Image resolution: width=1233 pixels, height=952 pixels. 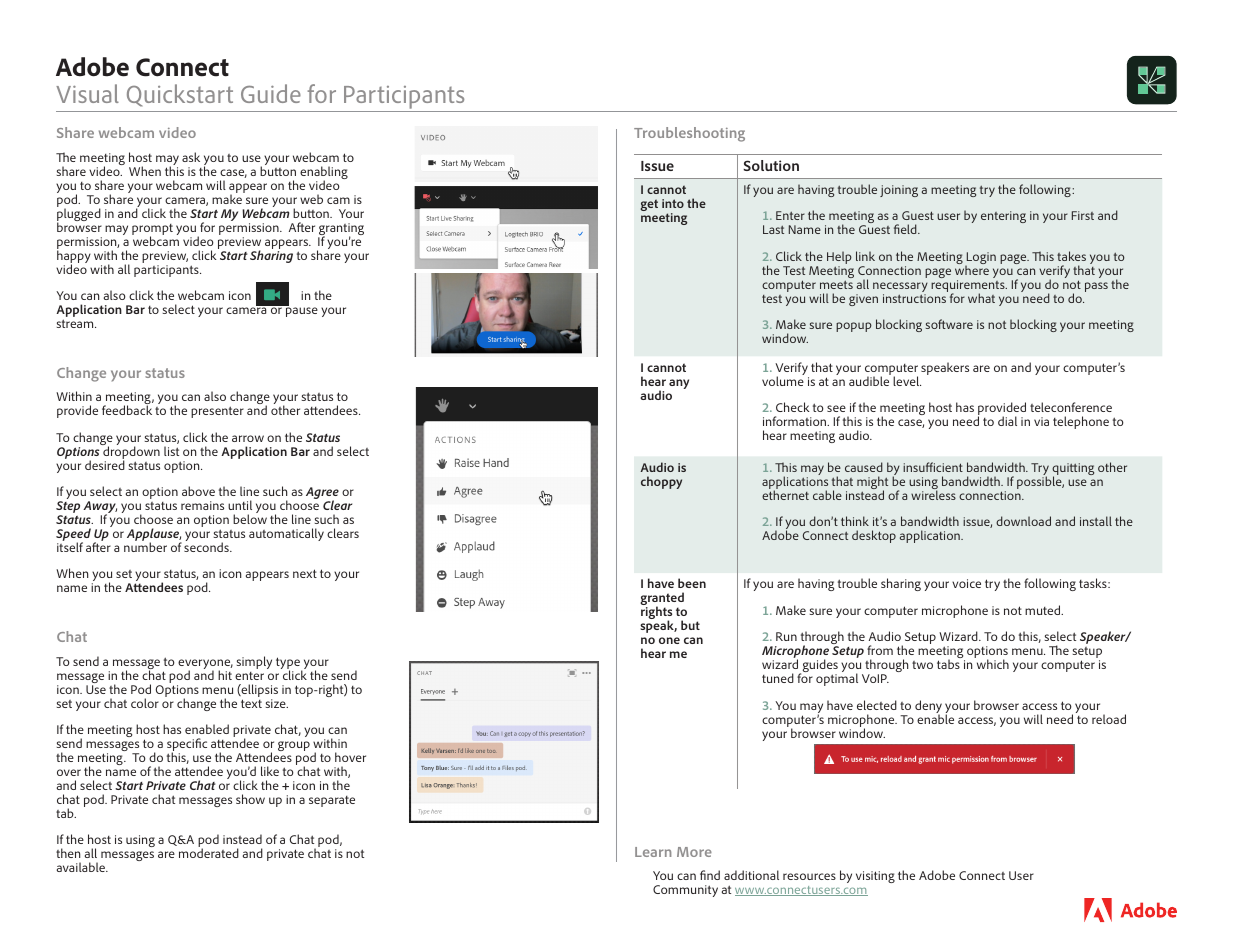 I want to click on Visual, so click(x=87, y=93).
